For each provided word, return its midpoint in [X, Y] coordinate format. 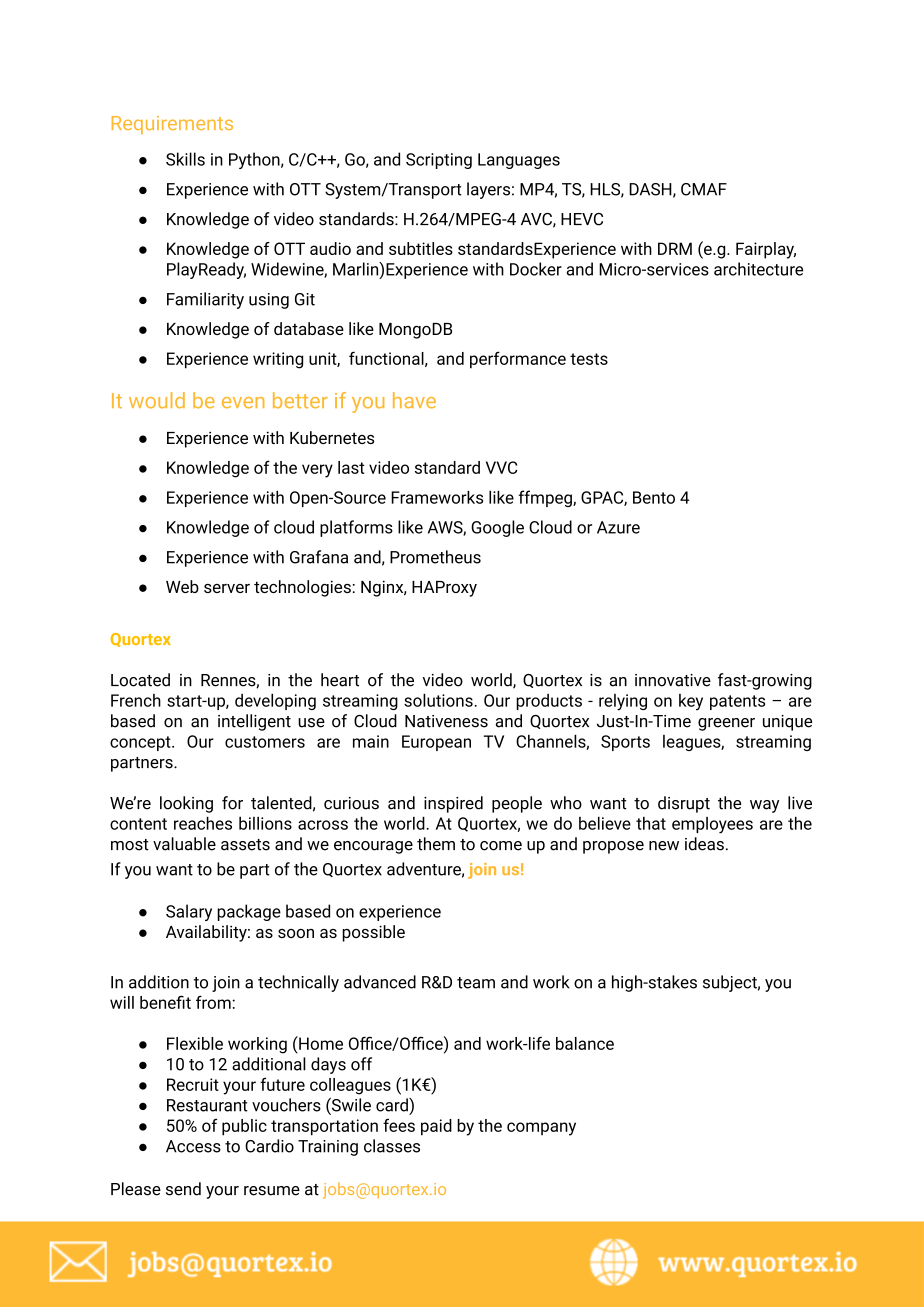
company [541, 1129]
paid [436, 1127]
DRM [675, 248]
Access [193, 1146]
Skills [185, 159]
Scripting [439, 161]
